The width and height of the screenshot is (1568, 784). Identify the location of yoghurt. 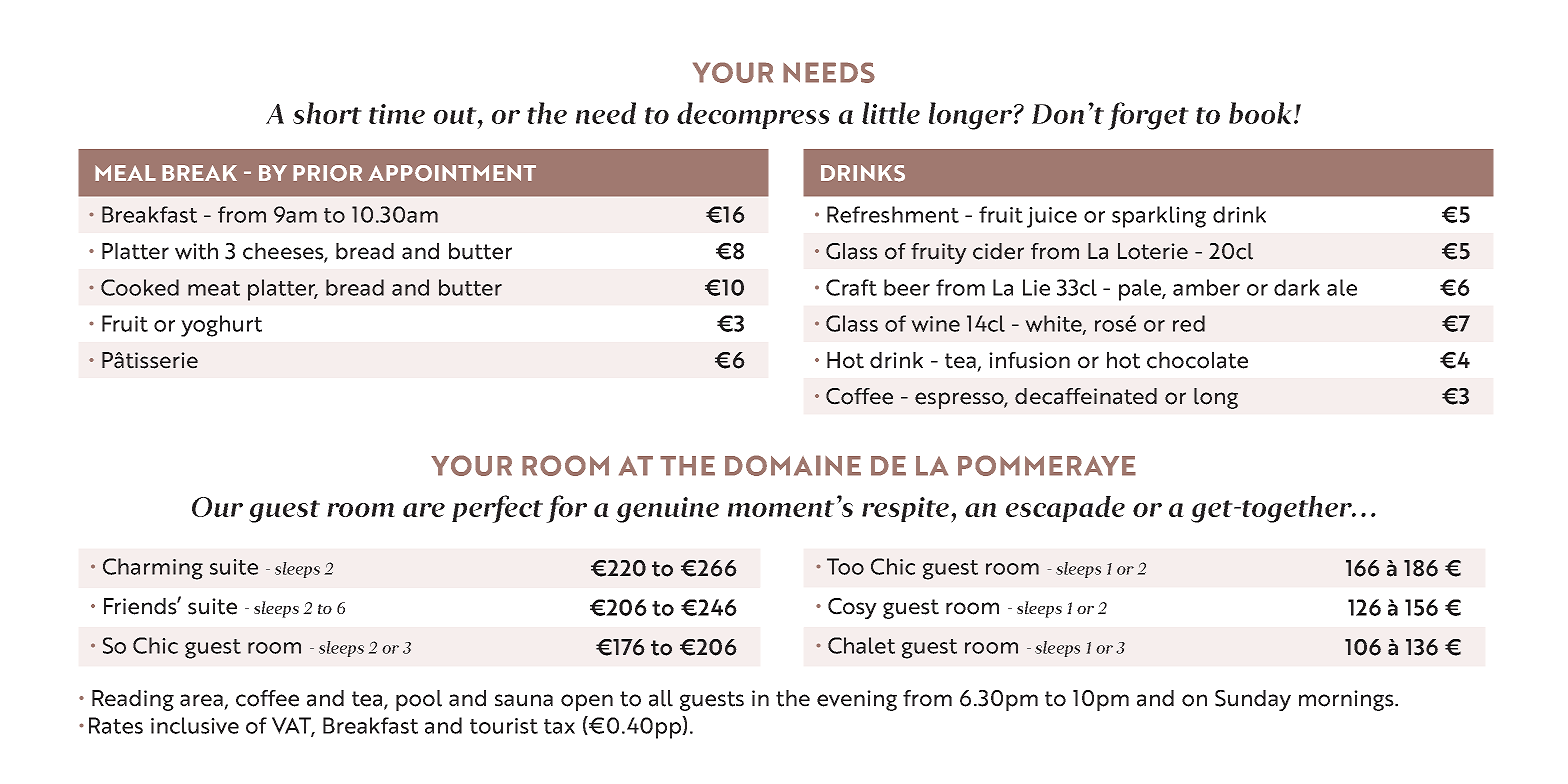
(221, 326).
